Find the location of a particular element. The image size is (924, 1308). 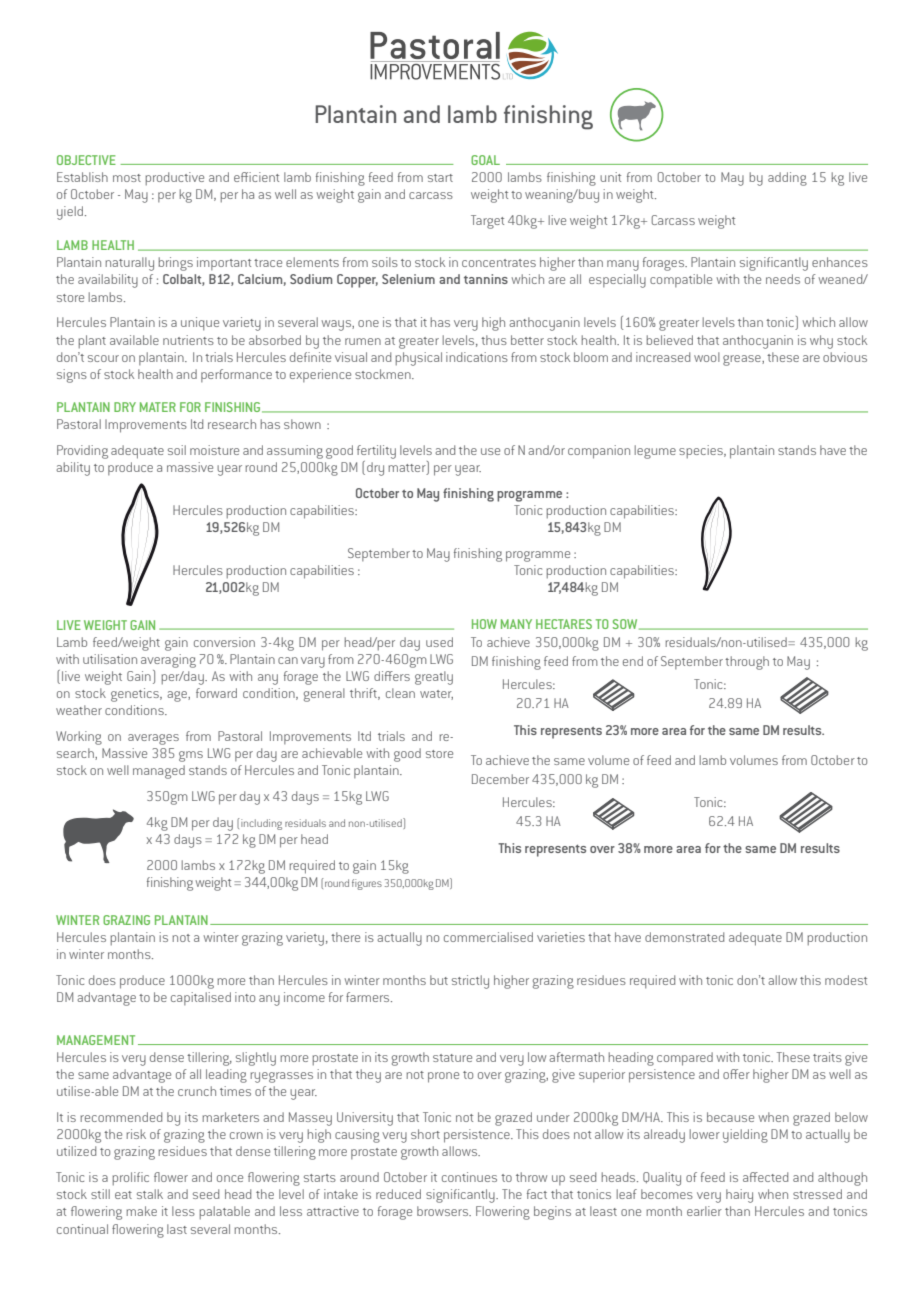

Target is located at coordinates (487, 222).
